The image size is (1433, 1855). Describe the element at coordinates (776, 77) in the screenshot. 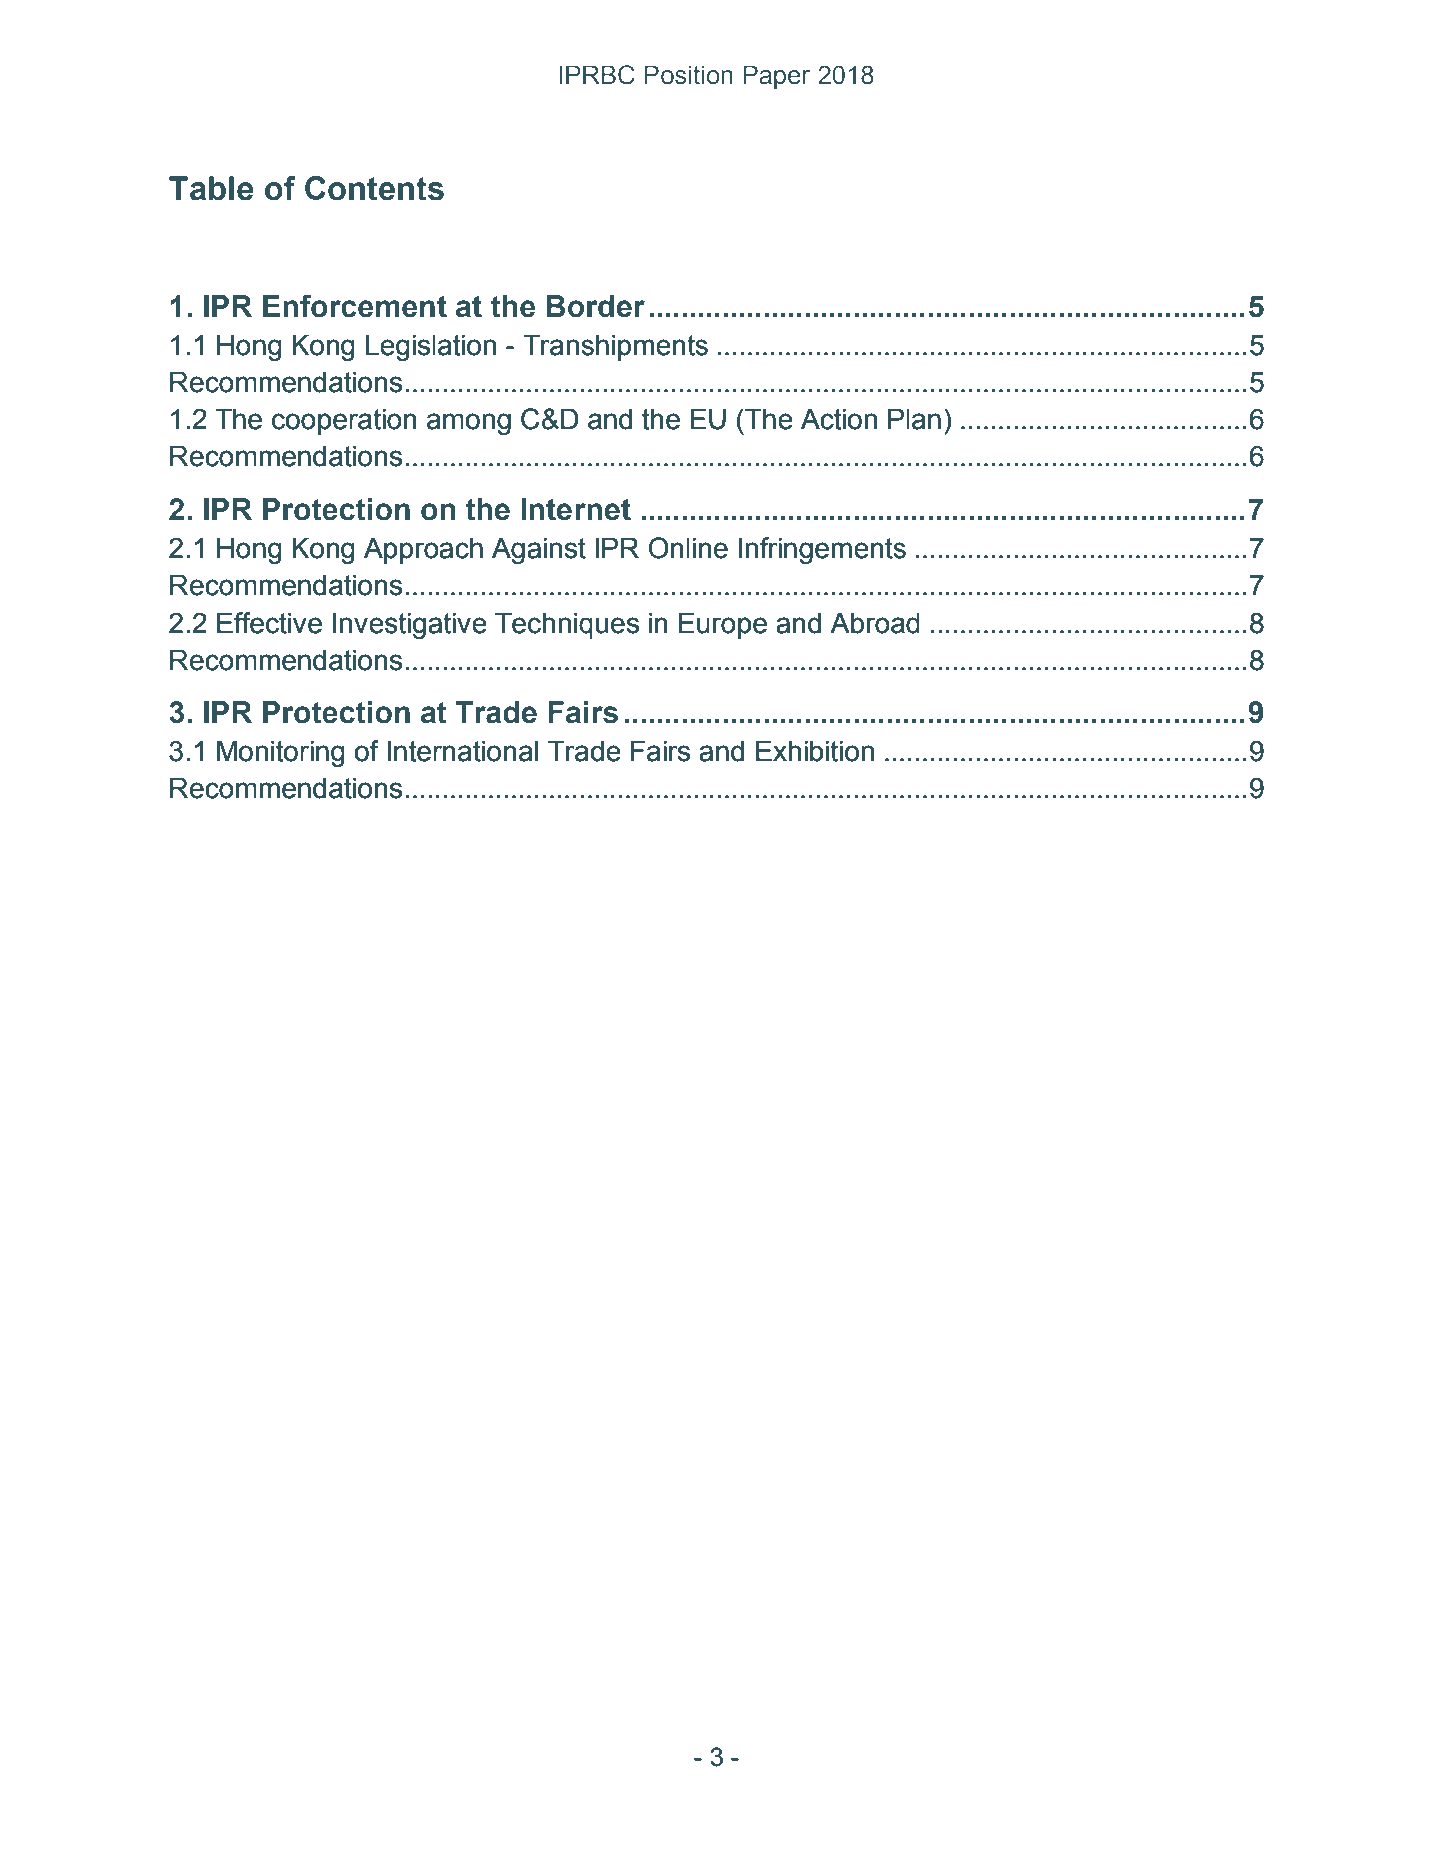

I see `Paper` at that location.
